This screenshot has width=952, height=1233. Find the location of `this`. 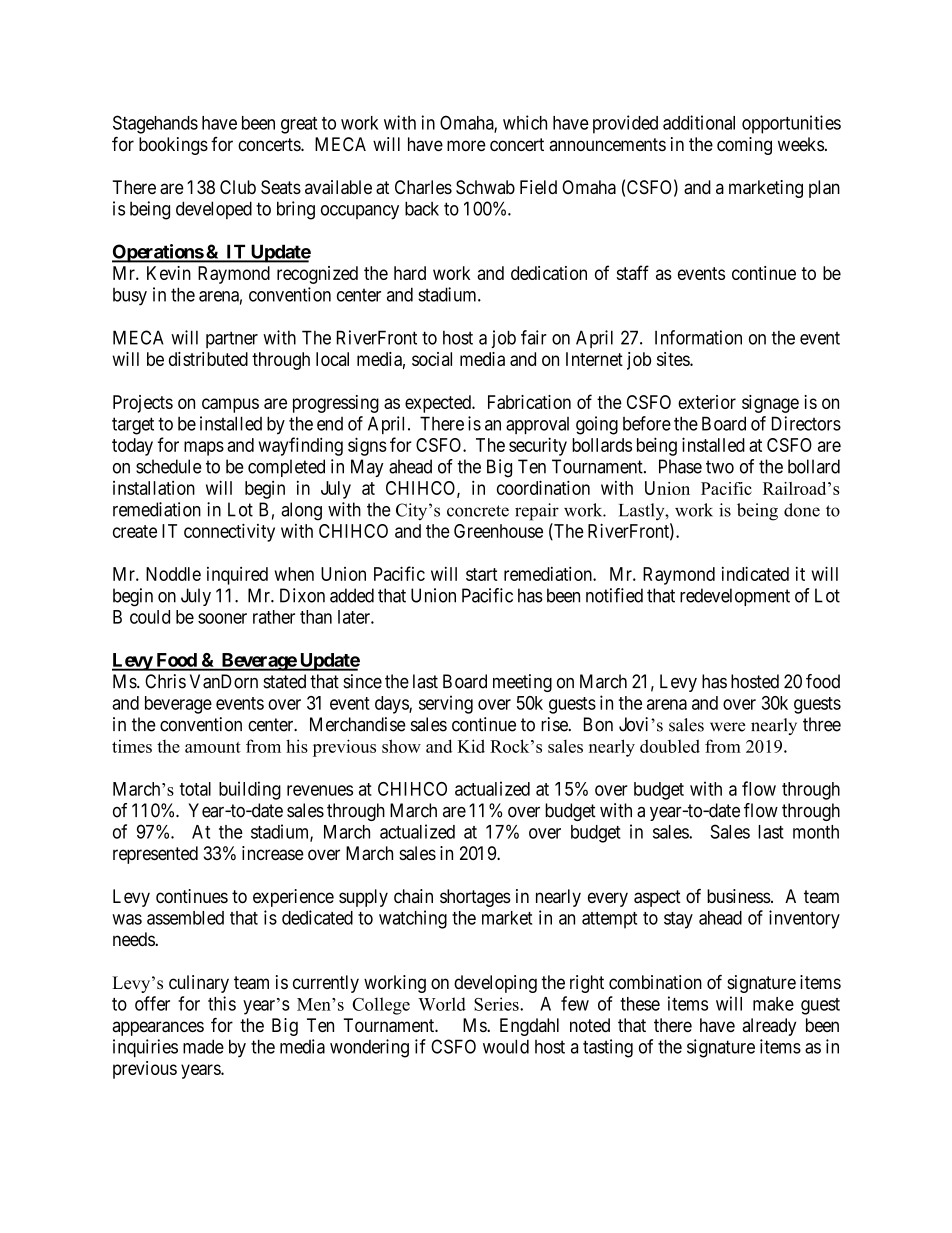

this is located at coordinates (222, 1003).
